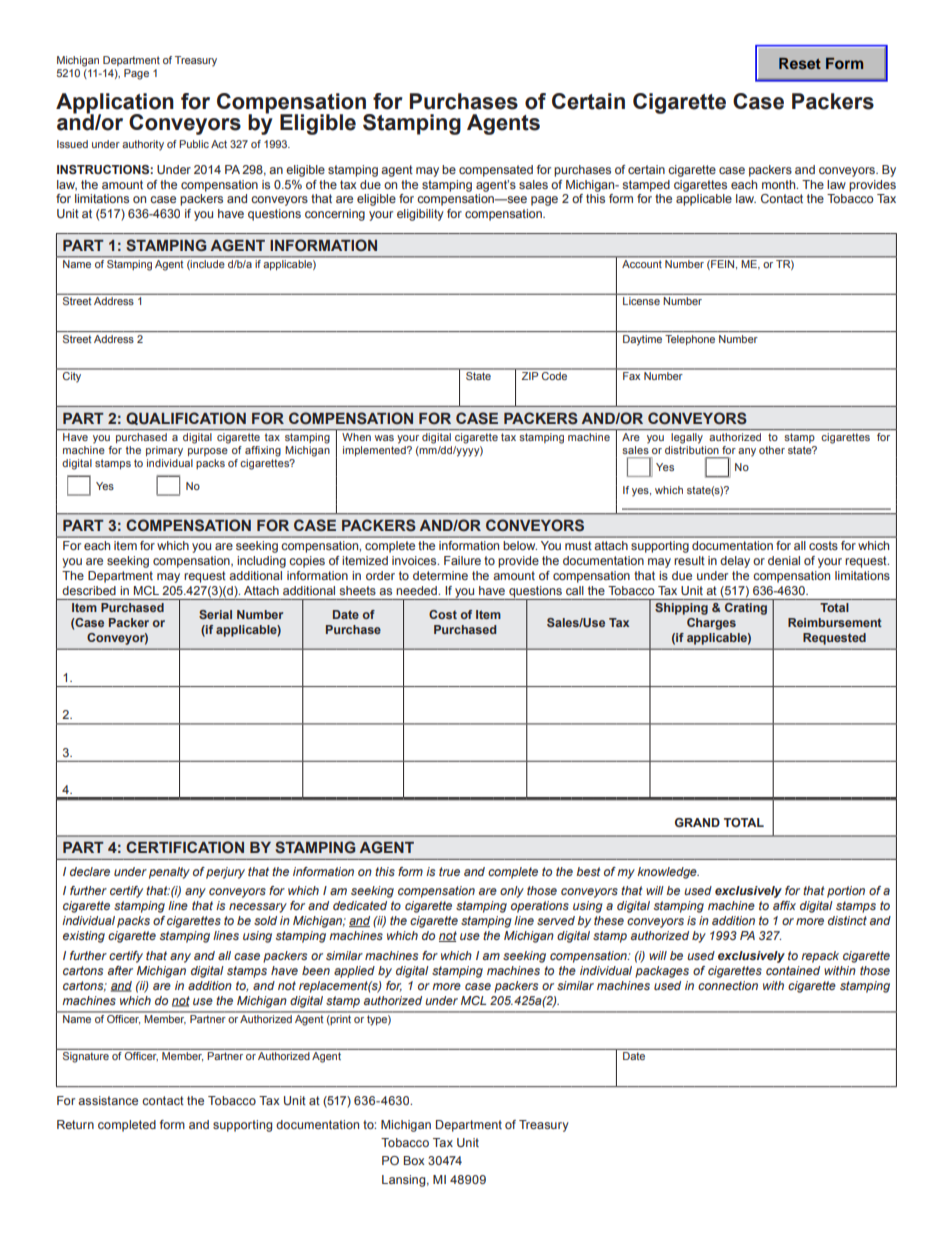  What do you see at coordinates (697, 822) in the document?
I see `GRAND` at bounding box center [697, 822].
